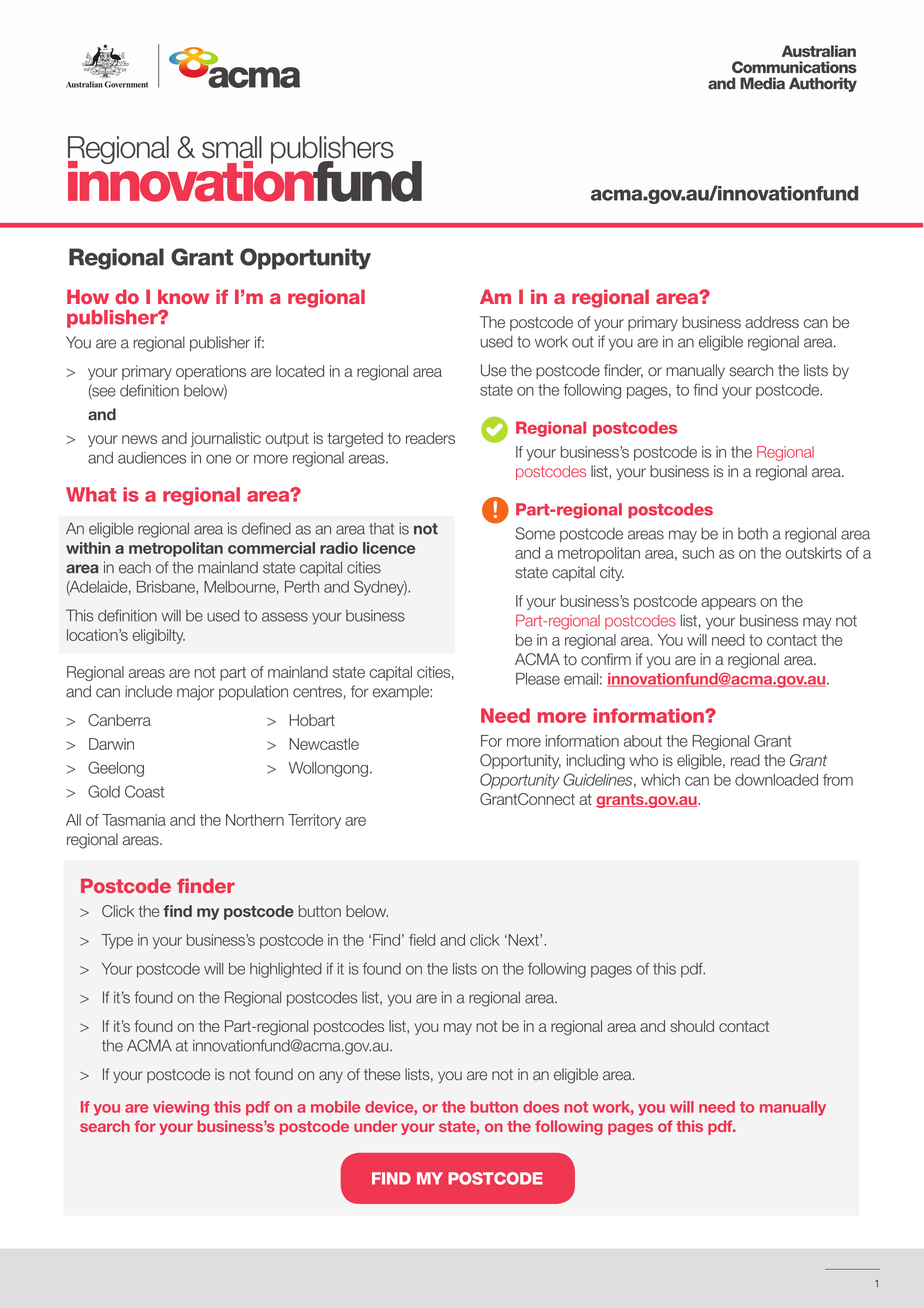 This screenshot has width=924, height=1308. What do you see at coordinates (794, 67) in the screenshot?
I see `Communications` at bounding box center [794, 67].
